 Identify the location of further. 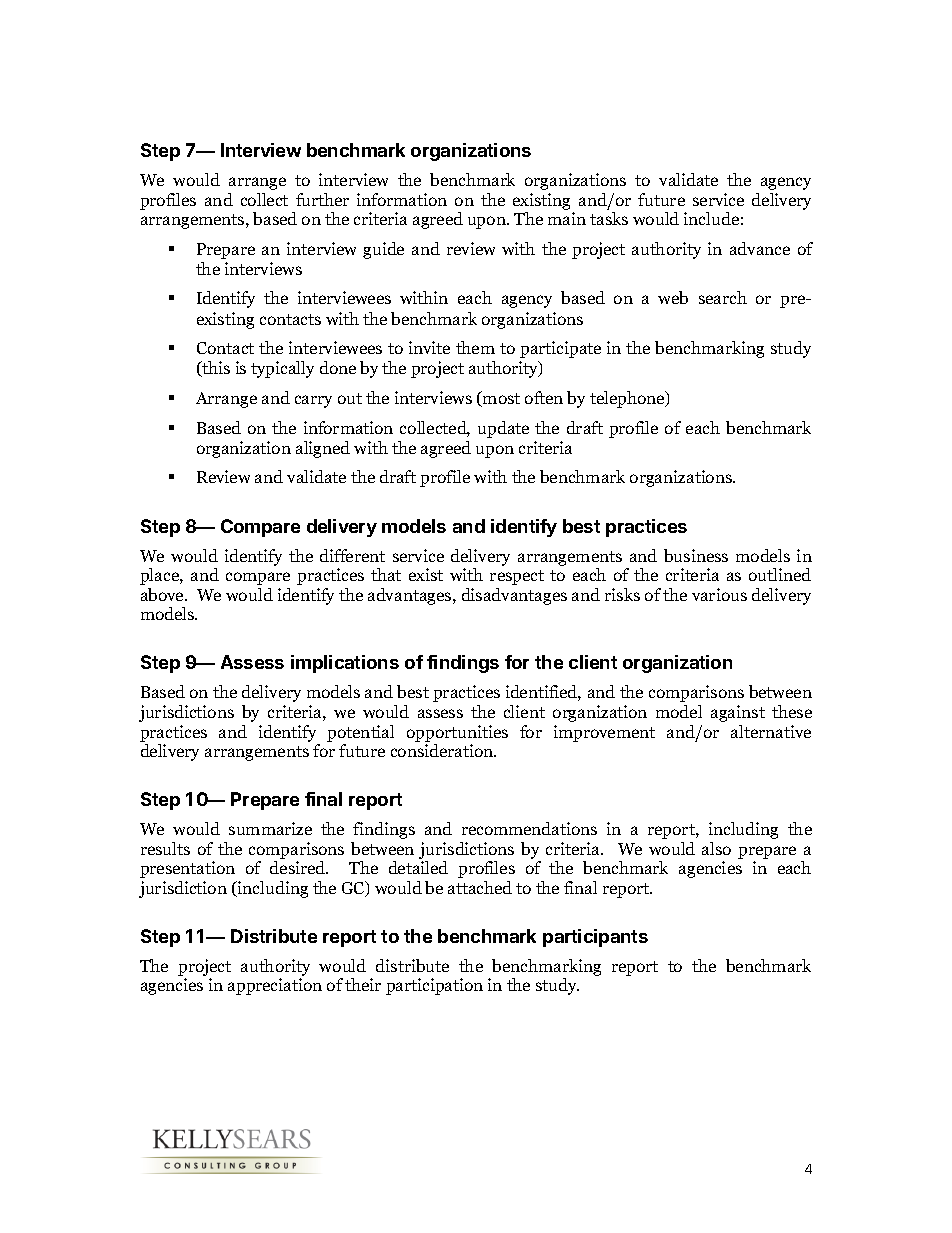
(322, 199).
